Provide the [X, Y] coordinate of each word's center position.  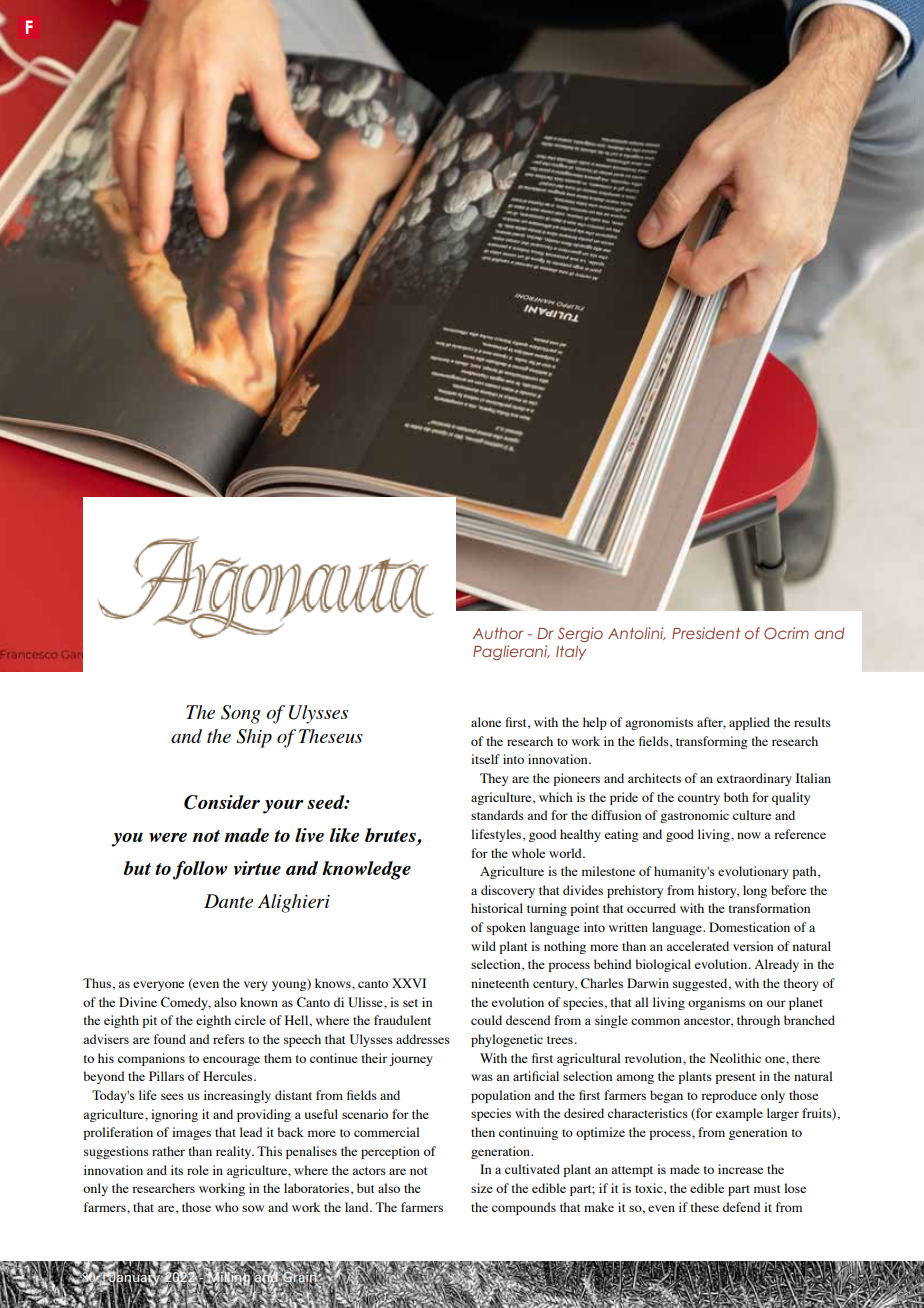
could [486, 1020]
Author [498, 633]
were [168, 837]
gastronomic [694, 816]
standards [497, 815]
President [706, 633]
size [482, 1188]
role [198, 1170]
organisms [716, 1003]
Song [241, 714]
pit [149, 1021]
